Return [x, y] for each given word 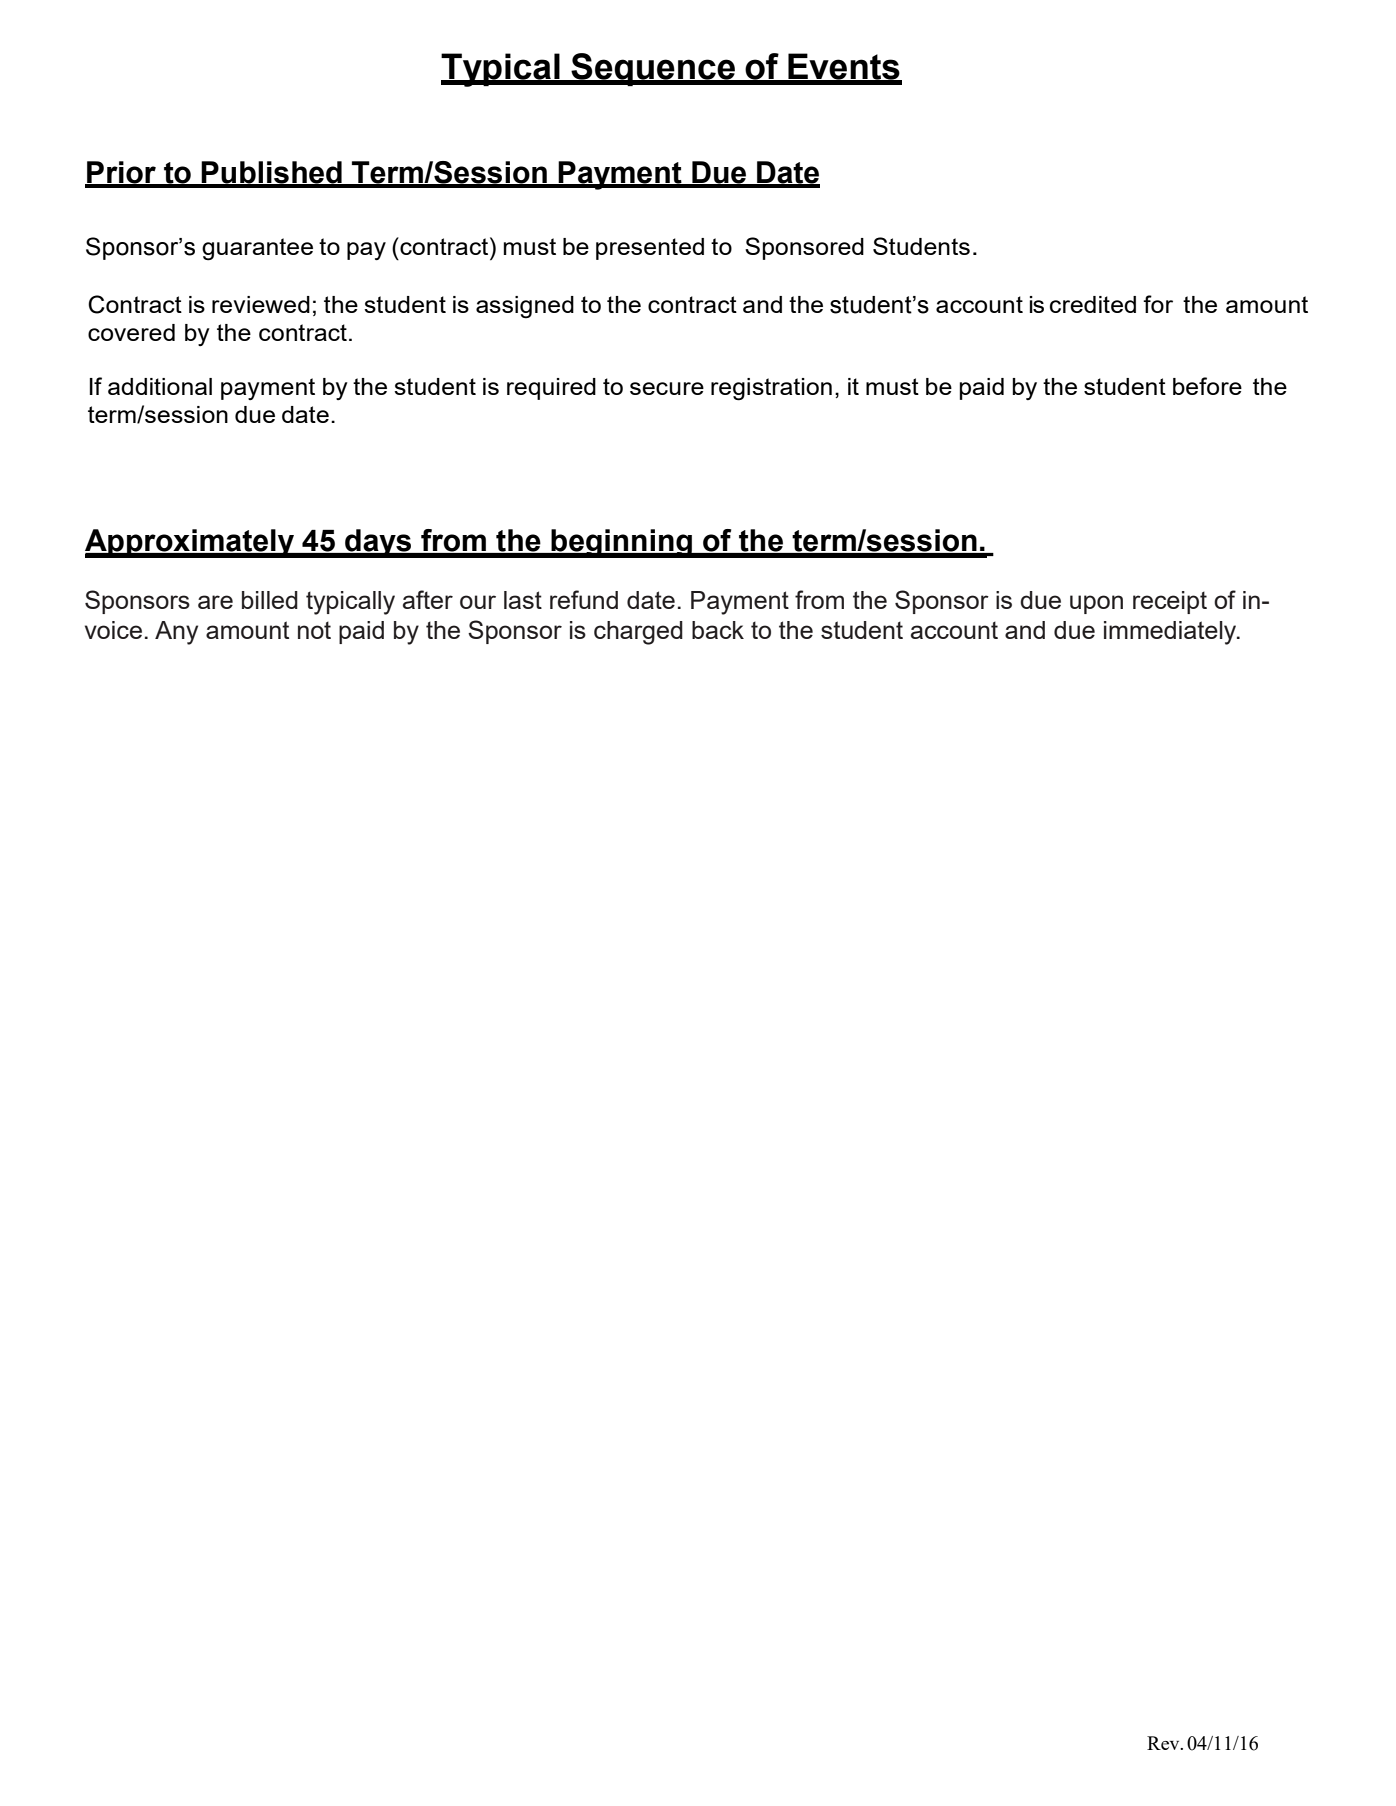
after [428, 599]
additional [160, 386]
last [523, 600]
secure [667, 388]
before [1207, 386]
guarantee [257, 249]
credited [1093, 304]
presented [650, 249]
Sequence [653, 69]
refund [584, 599]
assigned [525, 307]
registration [771, 389]
